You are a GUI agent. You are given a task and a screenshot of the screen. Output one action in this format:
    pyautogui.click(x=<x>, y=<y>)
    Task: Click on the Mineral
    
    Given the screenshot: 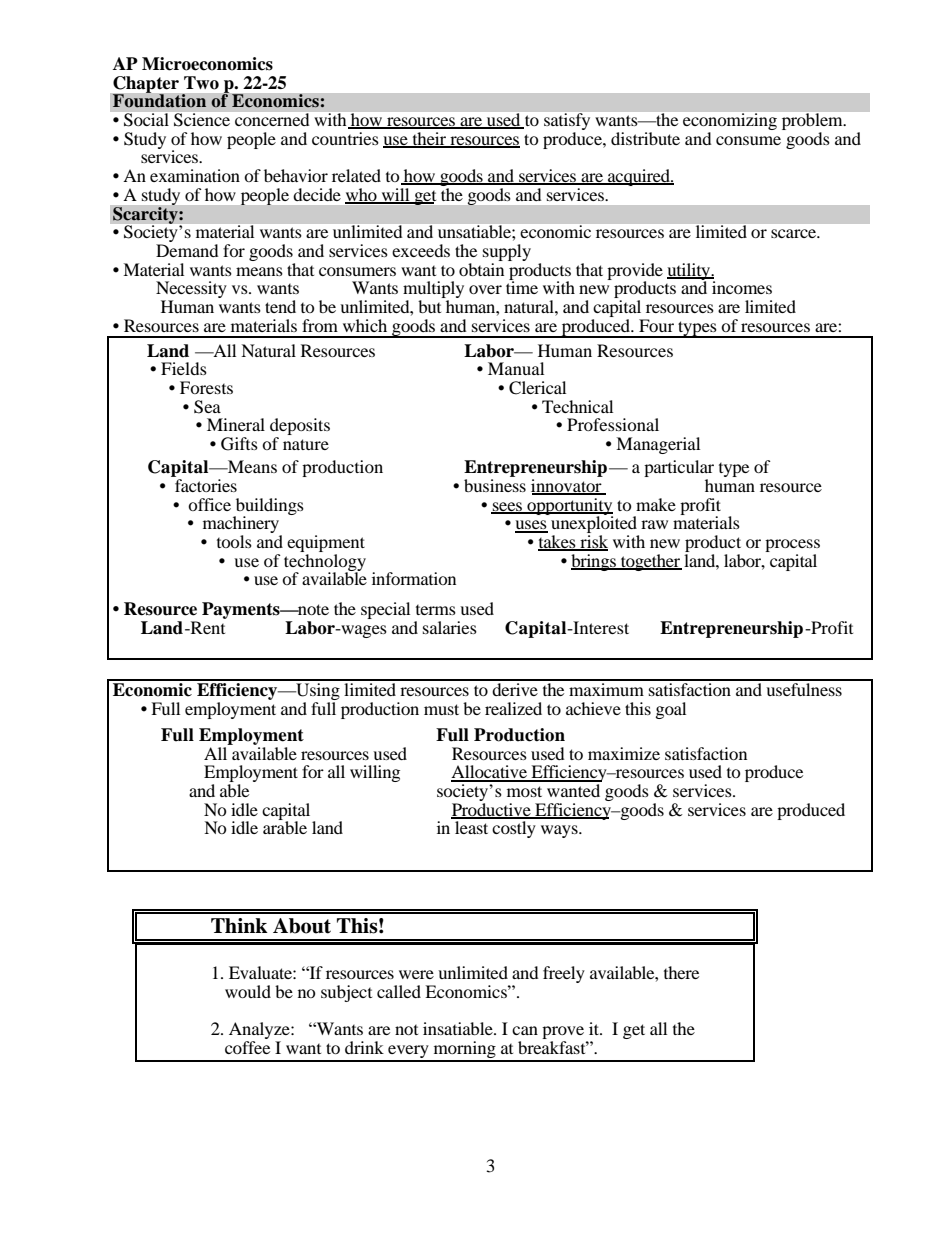 What is the action you would take?
    pyautogui.click(x=236, y=424)
